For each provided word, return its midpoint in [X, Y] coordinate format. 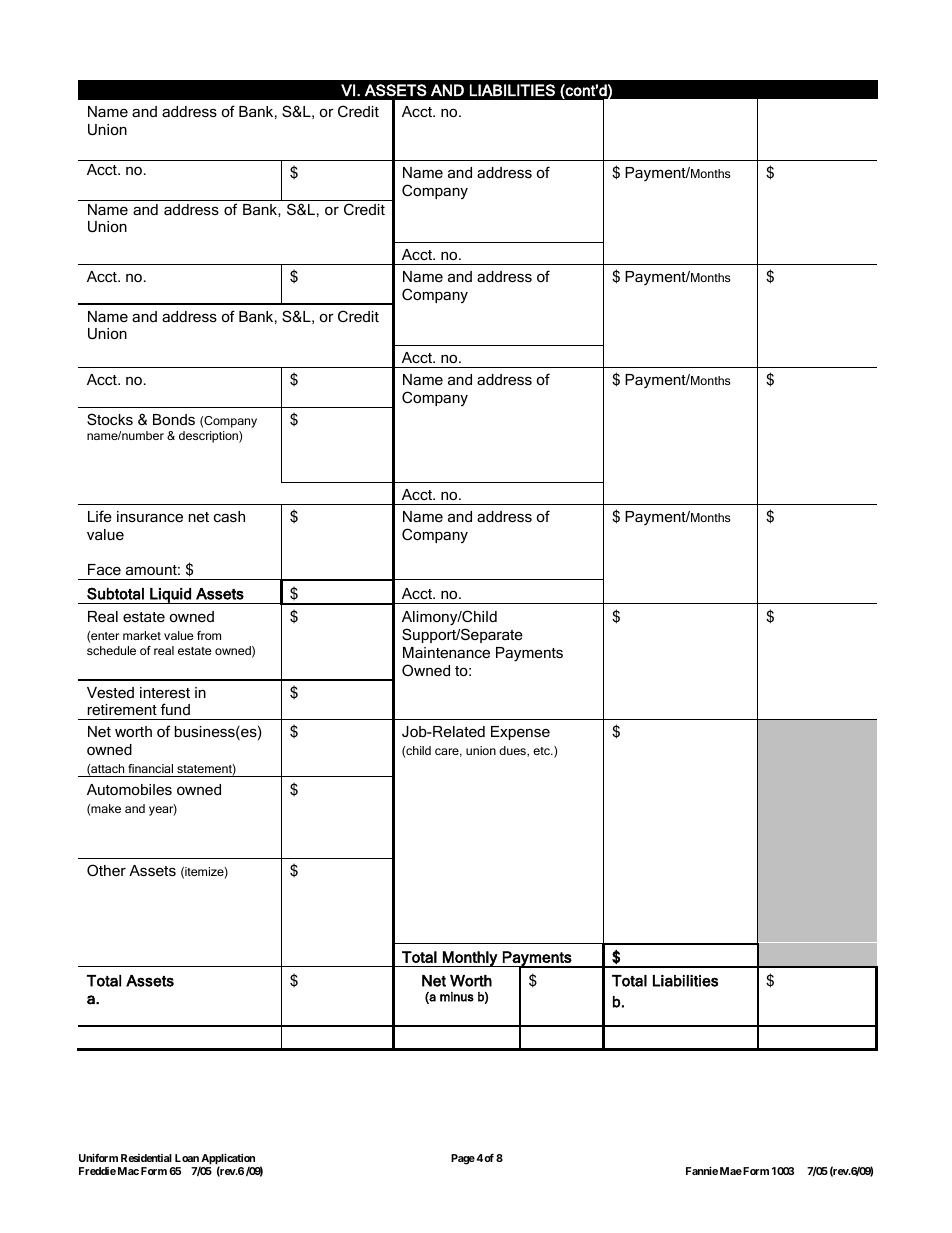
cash [229, 516]
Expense [520, 733]
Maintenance [446, 652]
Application [227, 1160]
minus [457, 997]
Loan [187, 1158]
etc [542, 751]
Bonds [174, 419]
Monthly [470, 959]
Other [106, 870]
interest [165, 692]
